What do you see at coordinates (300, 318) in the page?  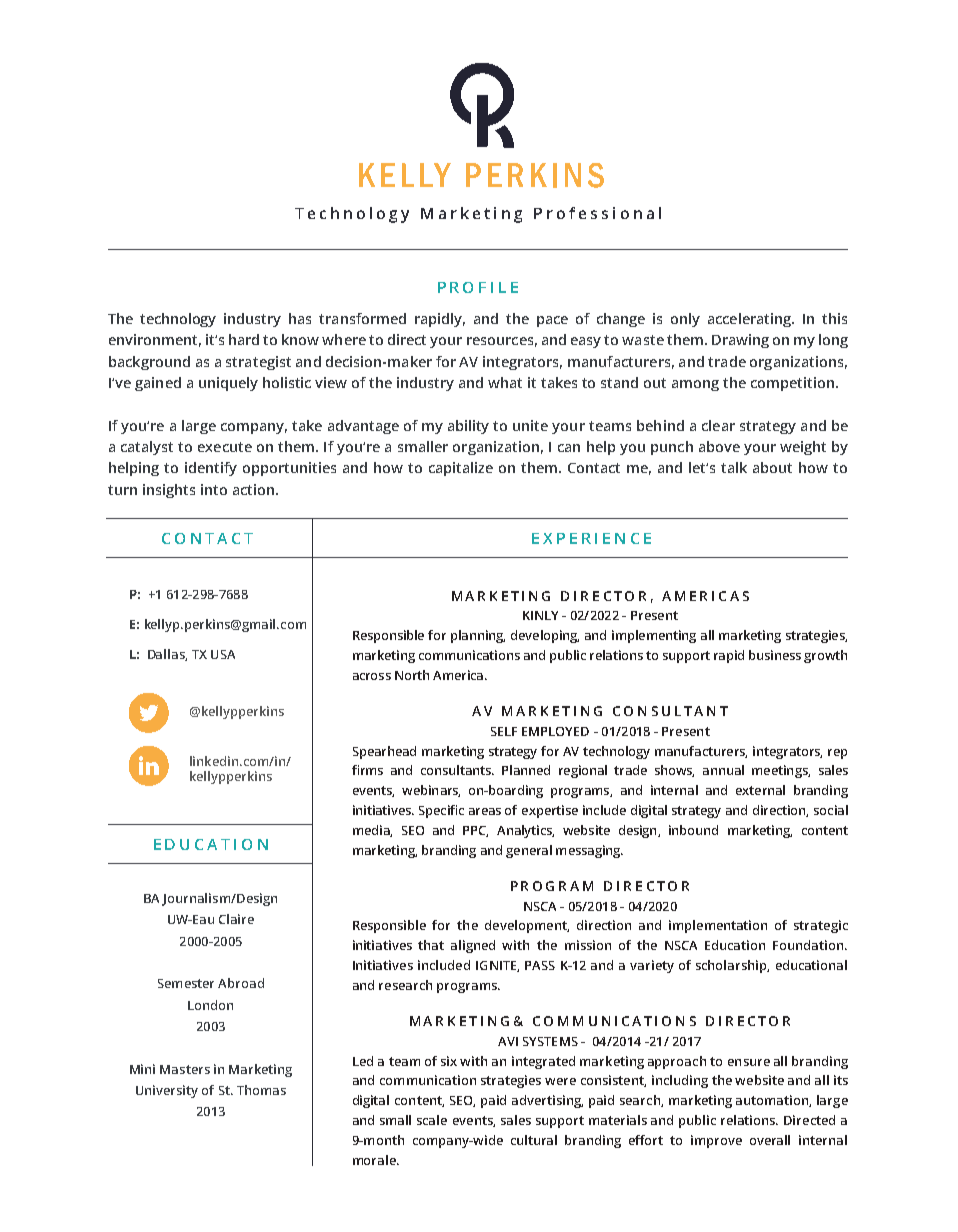 I see `has` at bounding box center [300, 318].
